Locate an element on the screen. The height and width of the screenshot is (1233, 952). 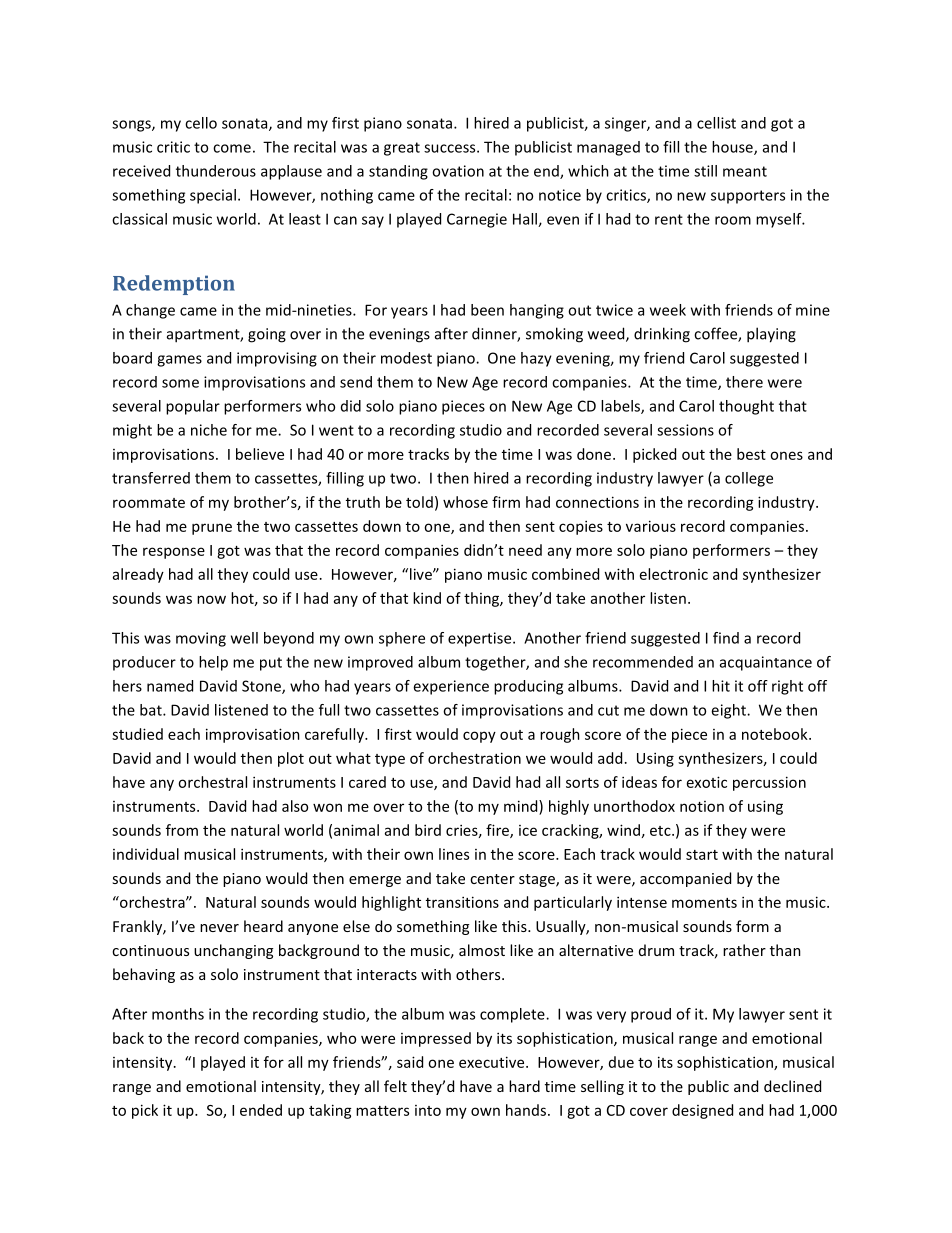
best is located at coordinates (751, 454).
